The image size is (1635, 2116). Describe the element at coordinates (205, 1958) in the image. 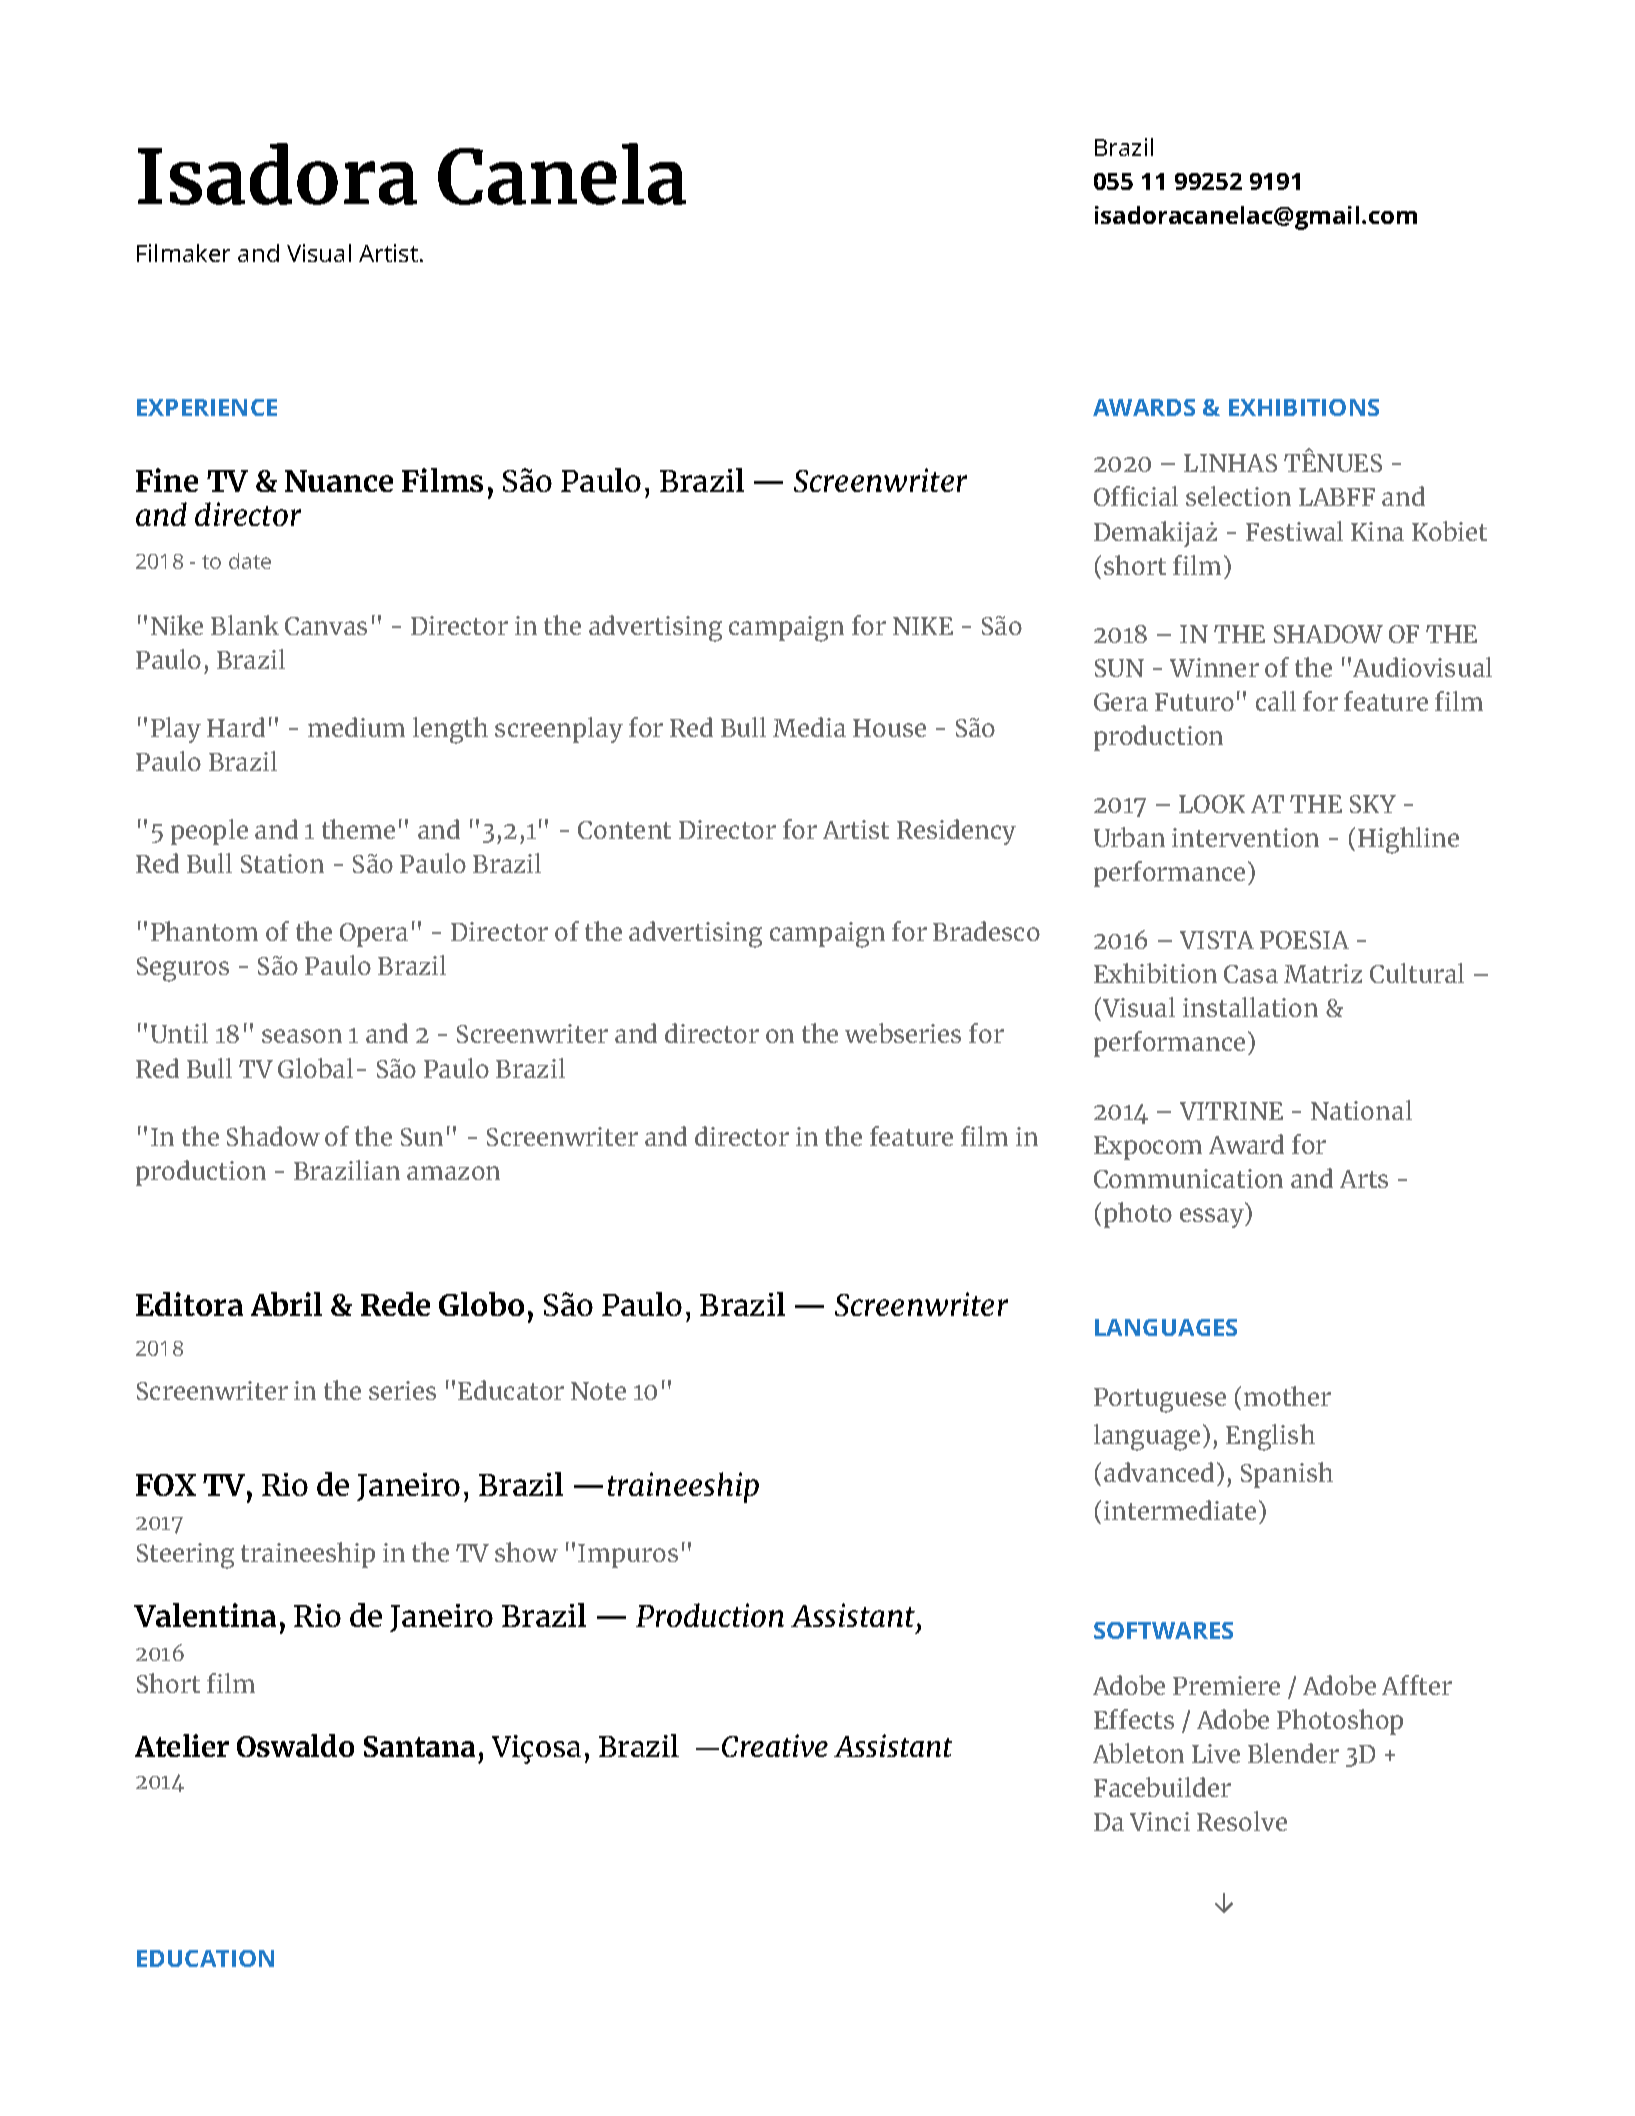

I see `EDUCATION` at that location.
